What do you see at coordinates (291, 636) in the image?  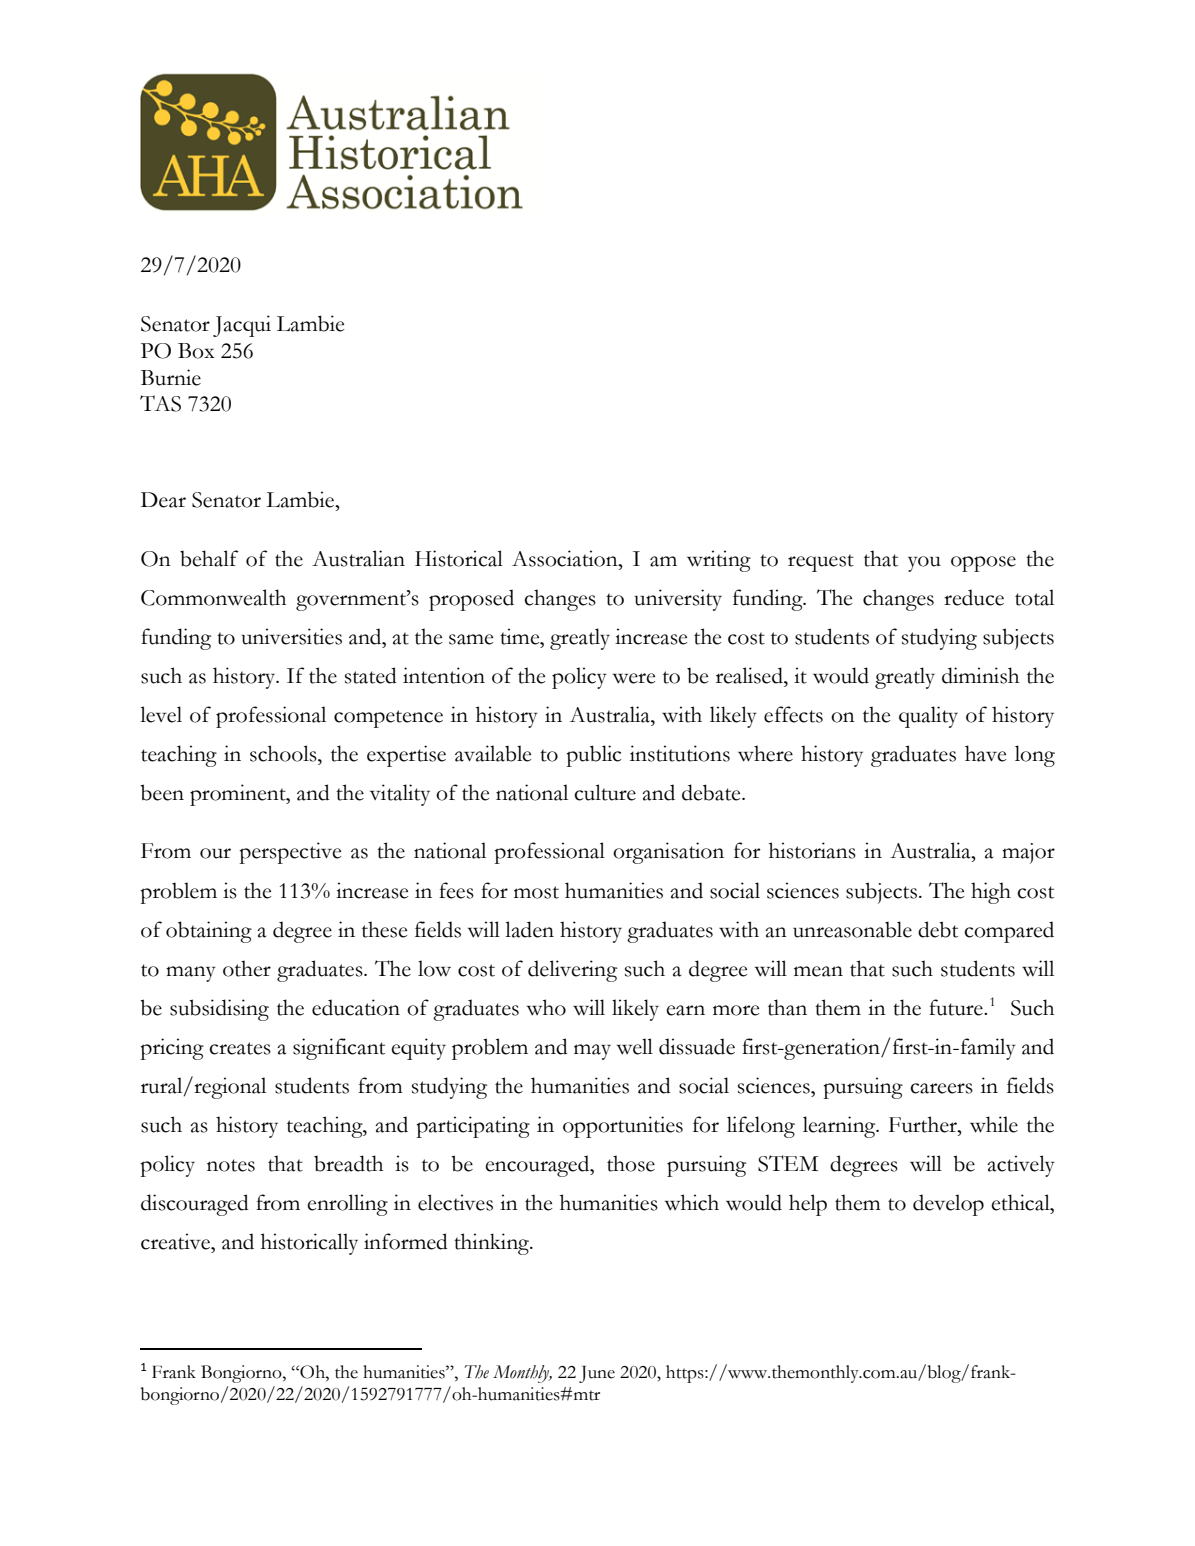 I see `universities` at bounding box center [291, 636].
